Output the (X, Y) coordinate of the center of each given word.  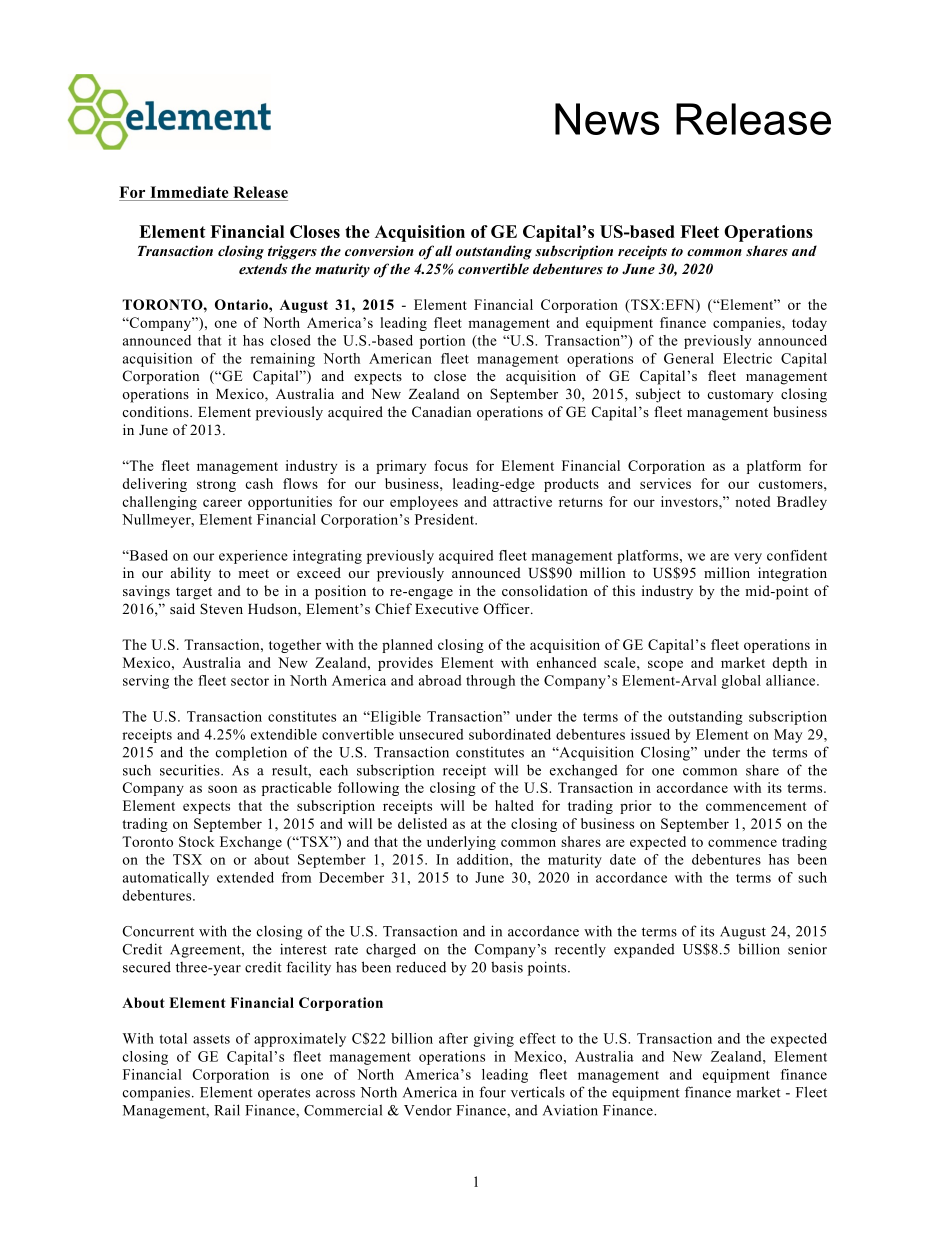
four (492, 1092)
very (748, 558)
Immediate (189, 192)
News (607, 119)
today (809, 324)
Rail (227, 1110)
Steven (221, 608)
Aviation (570, 1110)
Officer (508, 609)
